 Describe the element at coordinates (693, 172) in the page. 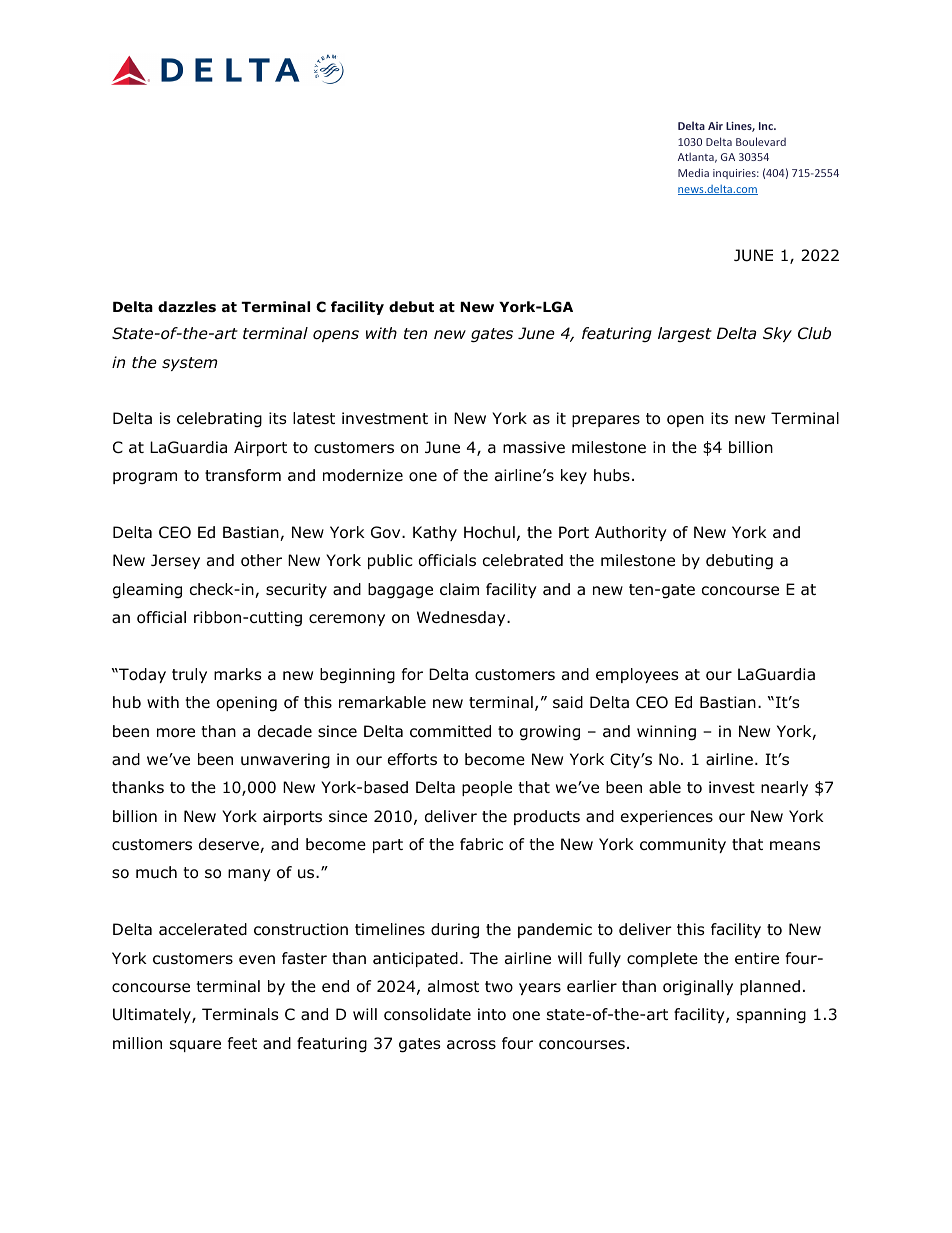

I see `Media` at that location.
